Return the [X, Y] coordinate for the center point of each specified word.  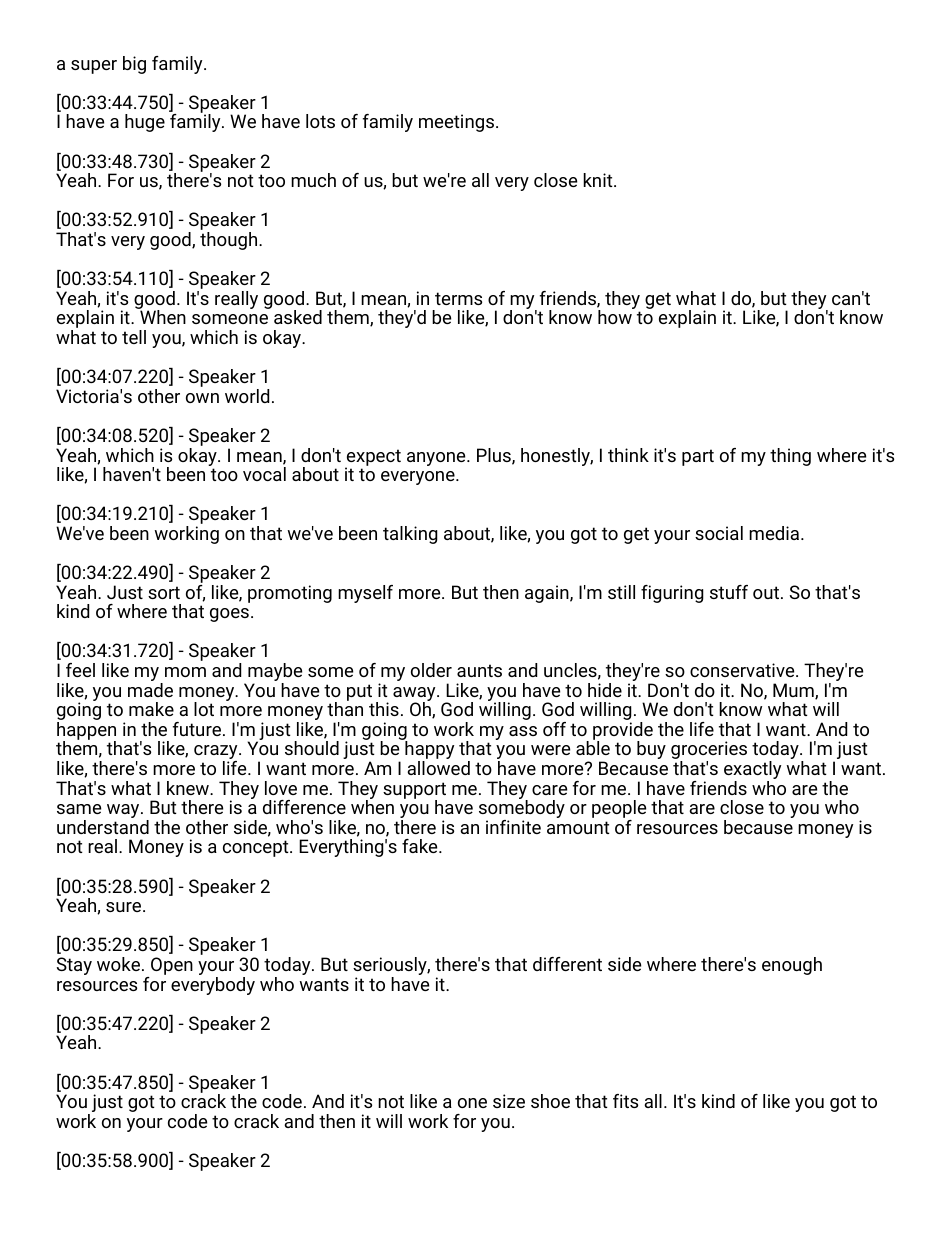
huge [145, 123]
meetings [456, 123]
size [509, 1101]
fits [625, 1101]
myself [365, 594]
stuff [729, 592]
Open [171, 967]
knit [599, 180]
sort [164, 592]
